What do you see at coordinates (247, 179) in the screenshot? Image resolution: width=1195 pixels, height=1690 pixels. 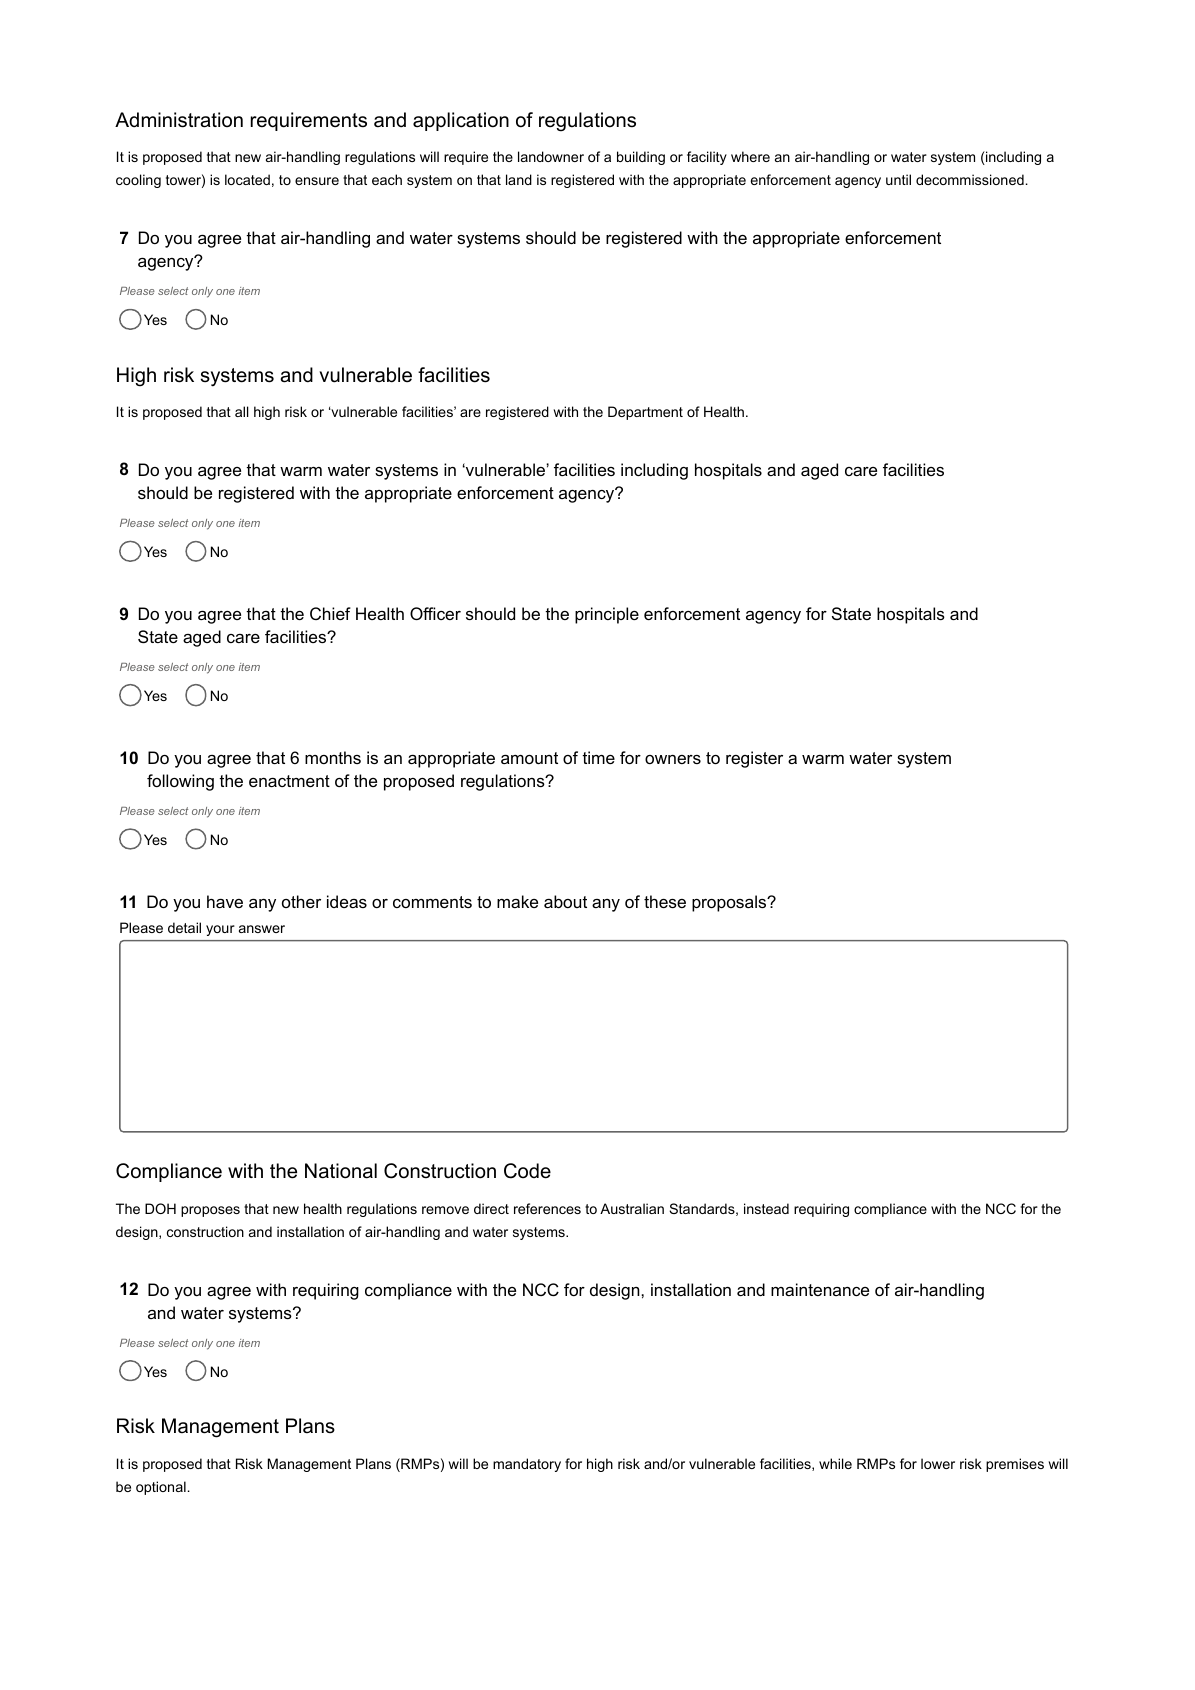 I see `located` at bounding box center [247, 179].
